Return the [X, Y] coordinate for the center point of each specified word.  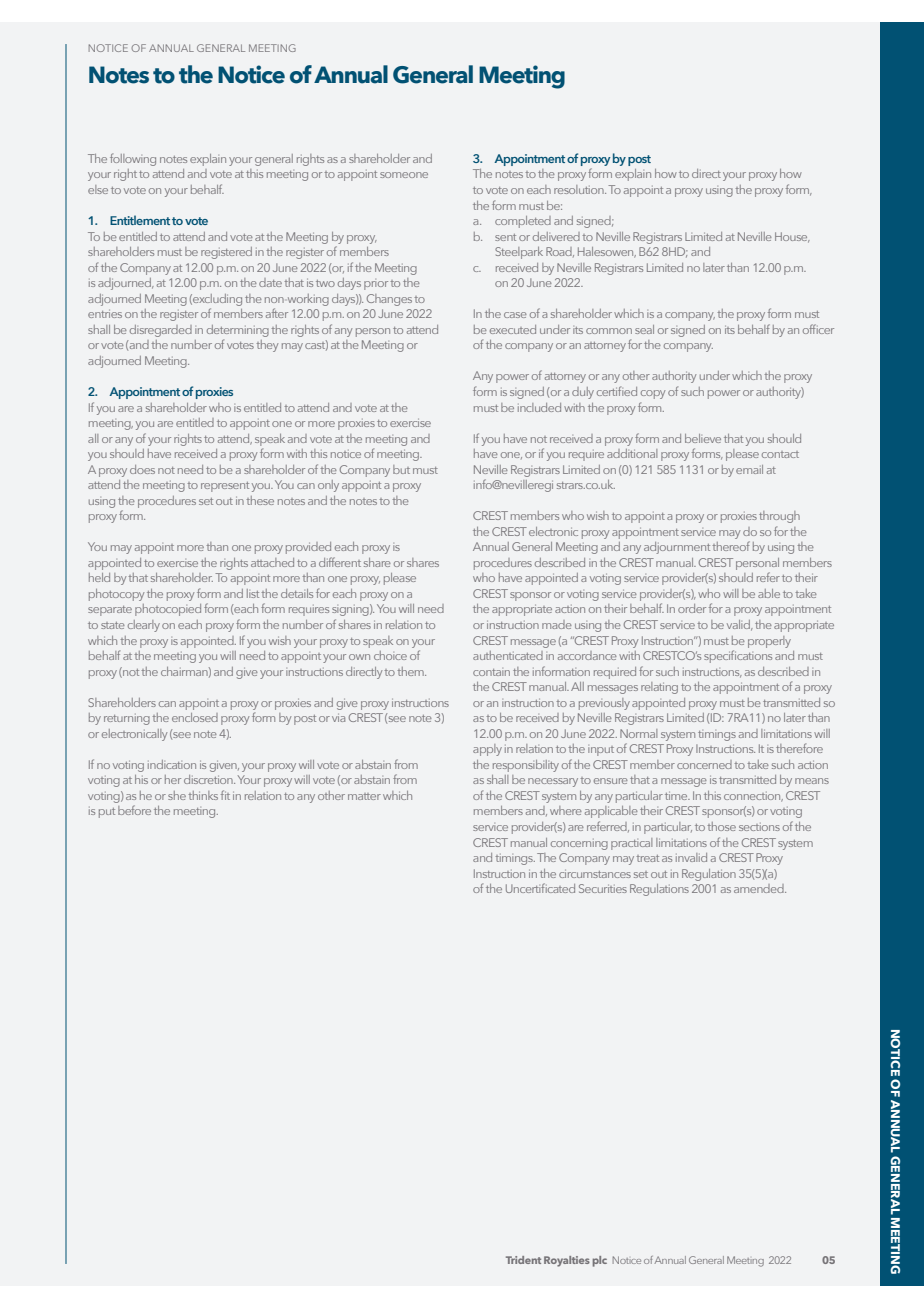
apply [487, 750]
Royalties [567, 1261]
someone [404, 175]
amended [760, 888]
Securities [603, 888]
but [401, 469]
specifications [738, 656]
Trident [523, 1260]
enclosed [195, 717]
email [749, 469]
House [792, 237]
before [134, 810]
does [142, 469]
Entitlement [140, 220]
